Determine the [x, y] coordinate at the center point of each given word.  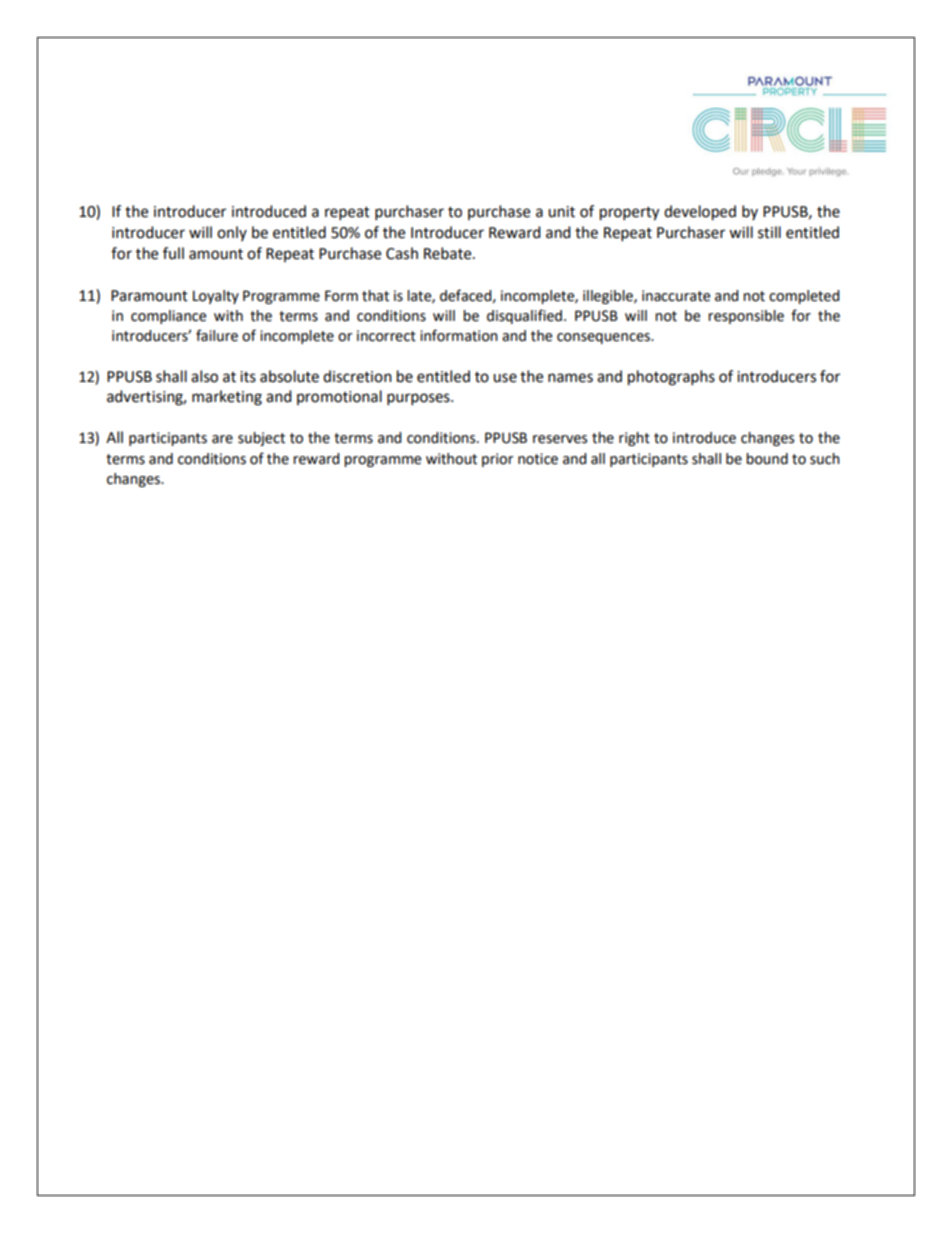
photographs [671, 378]
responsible [746, 317]
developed [700, 213]
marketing [227, 398]
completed [804, 297]
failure [217, 335]
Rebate [449, 253]
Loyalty [216, 297]
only [232, 233]
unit [561, 212]
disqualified [524, 316]
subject [261, 439]
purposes [419, 399]
